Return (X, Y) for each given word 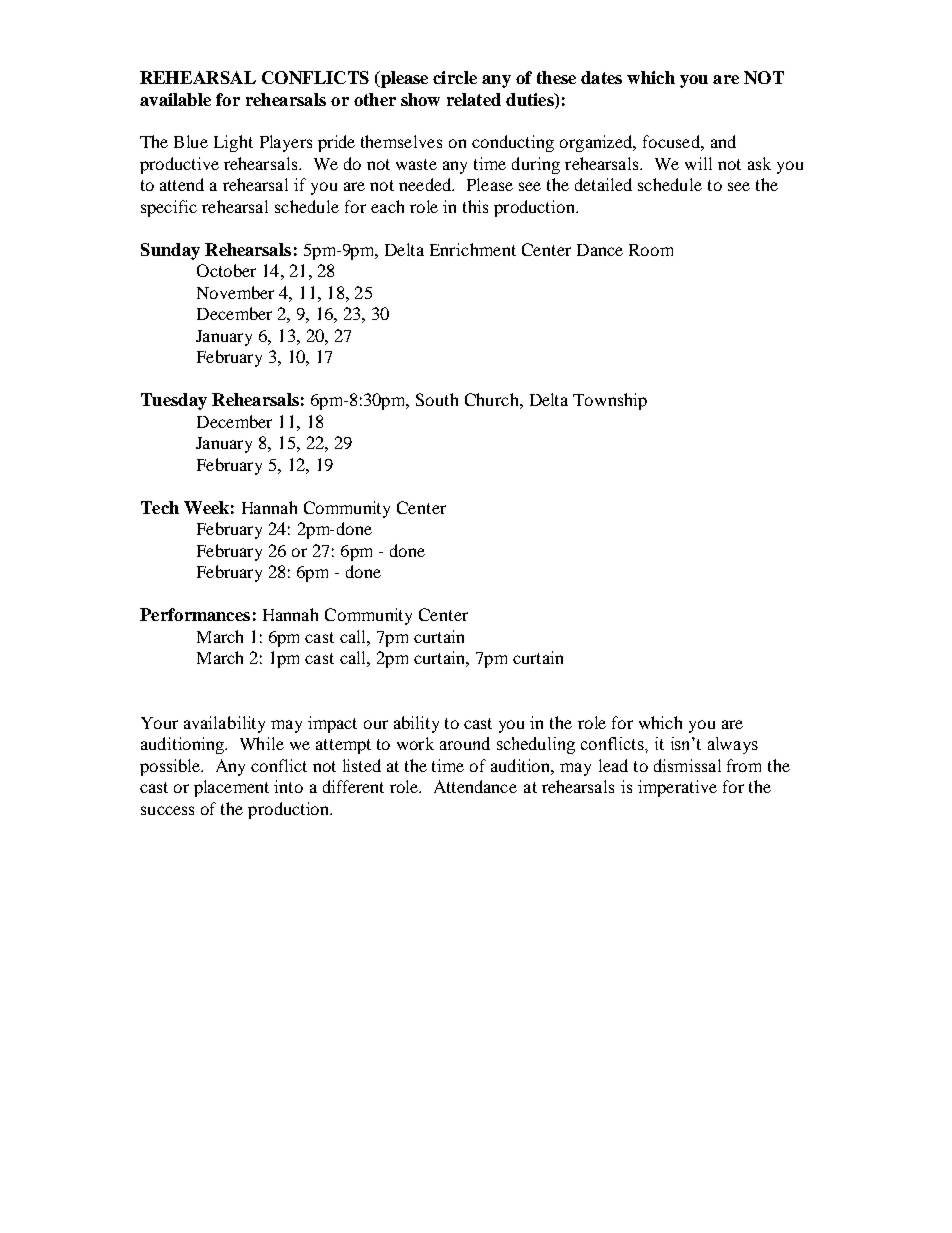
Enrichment (473, 249)
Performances (195, 614)
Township (610, 401)
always (733, 745)
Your (159, 723)
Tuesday (174, 401)
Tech (160, 507)
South (437, 399)
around (465, 743)
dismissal (687, 765)
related (474, 99)
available (175, 99)
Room (651, 250)
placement (231, 788)
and (723, 141)
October (226, 270)
